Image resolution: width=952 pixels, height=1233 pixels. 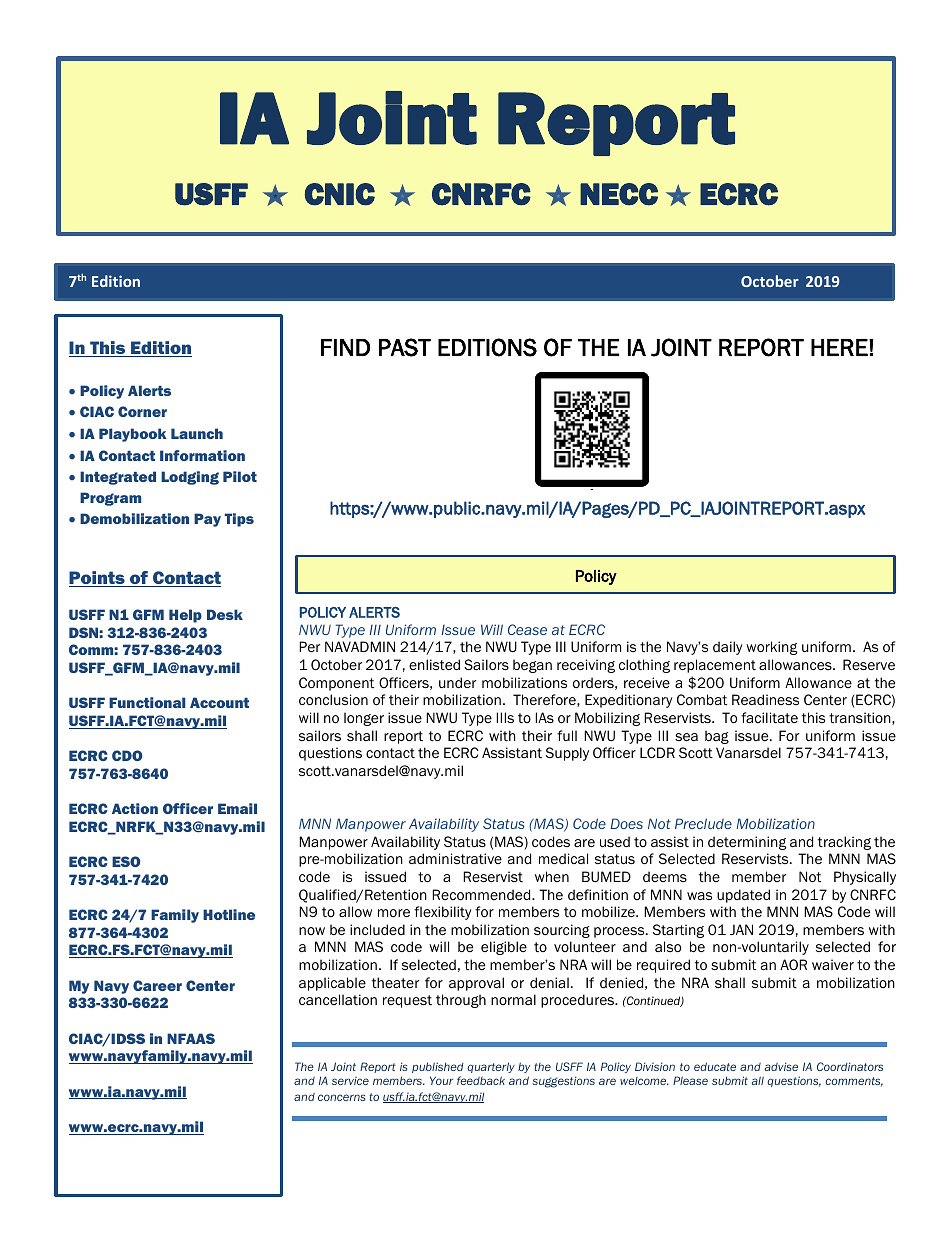 What do you see at coordinates (345, 347) in the page?
I see `FIND` at bounding box center [345, 347].
